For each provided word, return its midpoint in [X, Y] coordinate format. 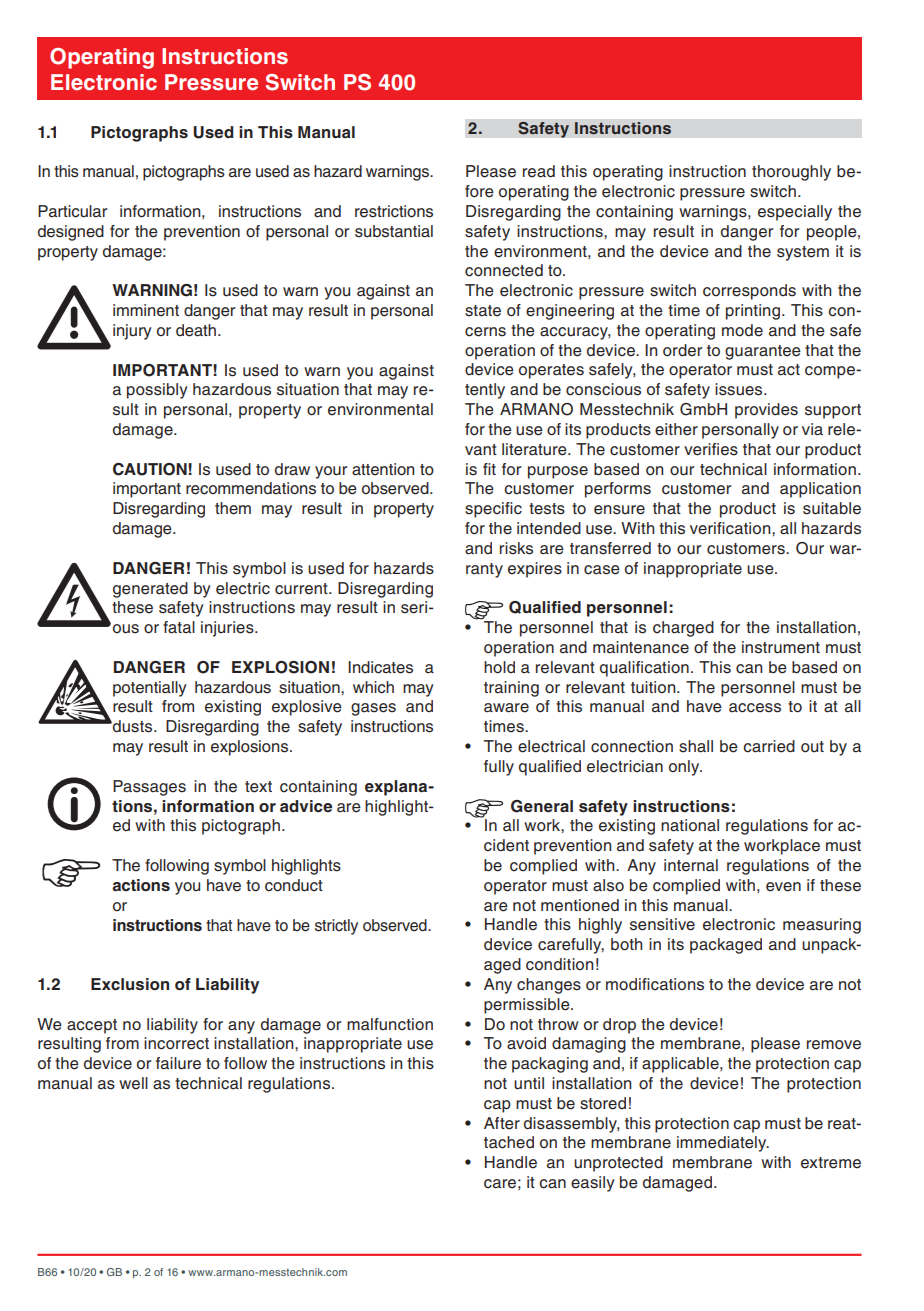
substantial [394, 231]
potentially [150, 689]
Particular [72, 211]
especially [795, 213]
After [502, 1123]
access [755, 708]
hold [499, 667]
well [133, 1083]
